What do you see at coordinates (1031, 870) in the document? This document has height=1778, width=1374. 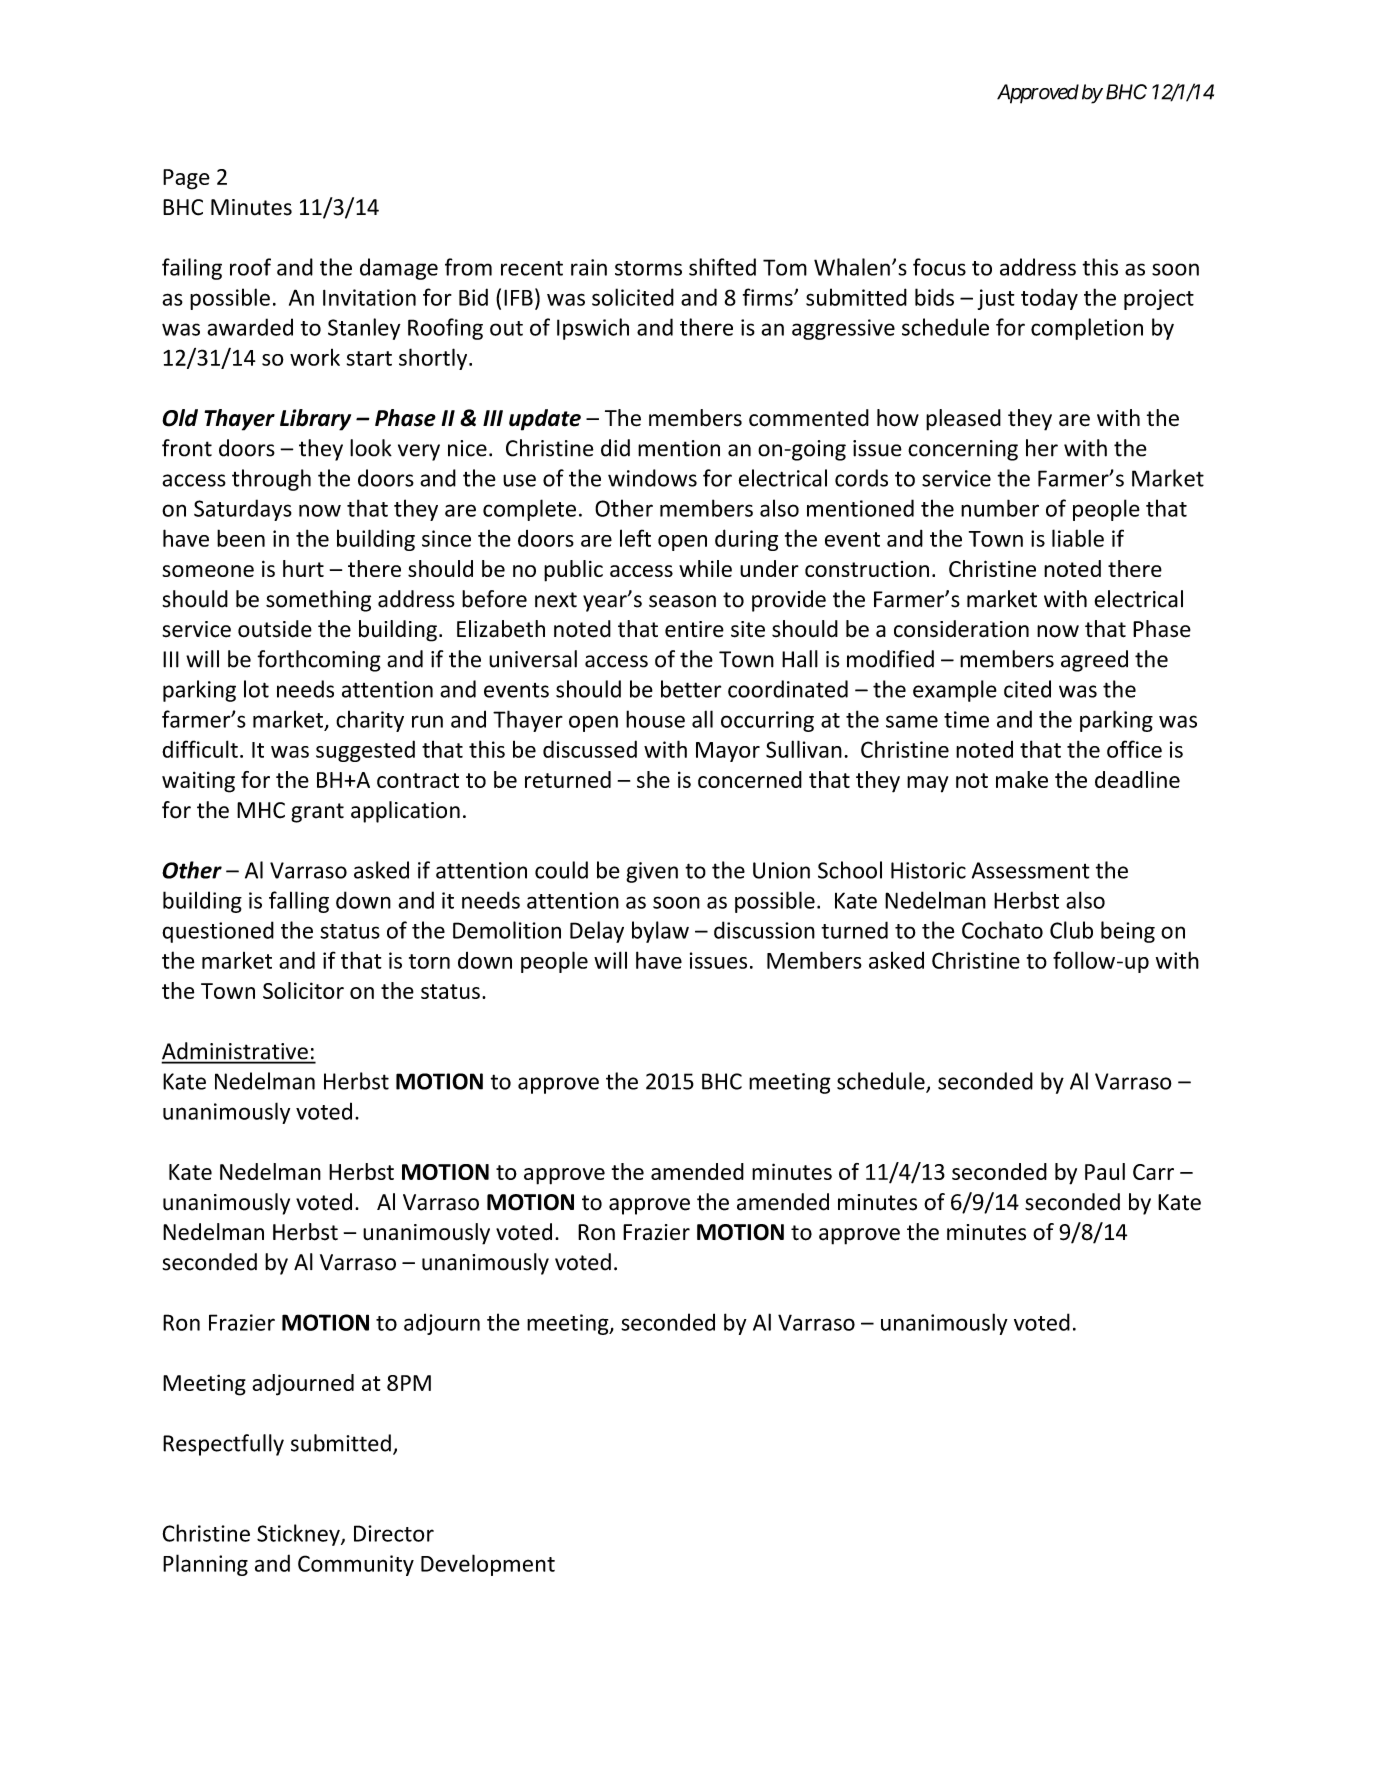 I see `Assessment` at bounding box center [1031, 870].
